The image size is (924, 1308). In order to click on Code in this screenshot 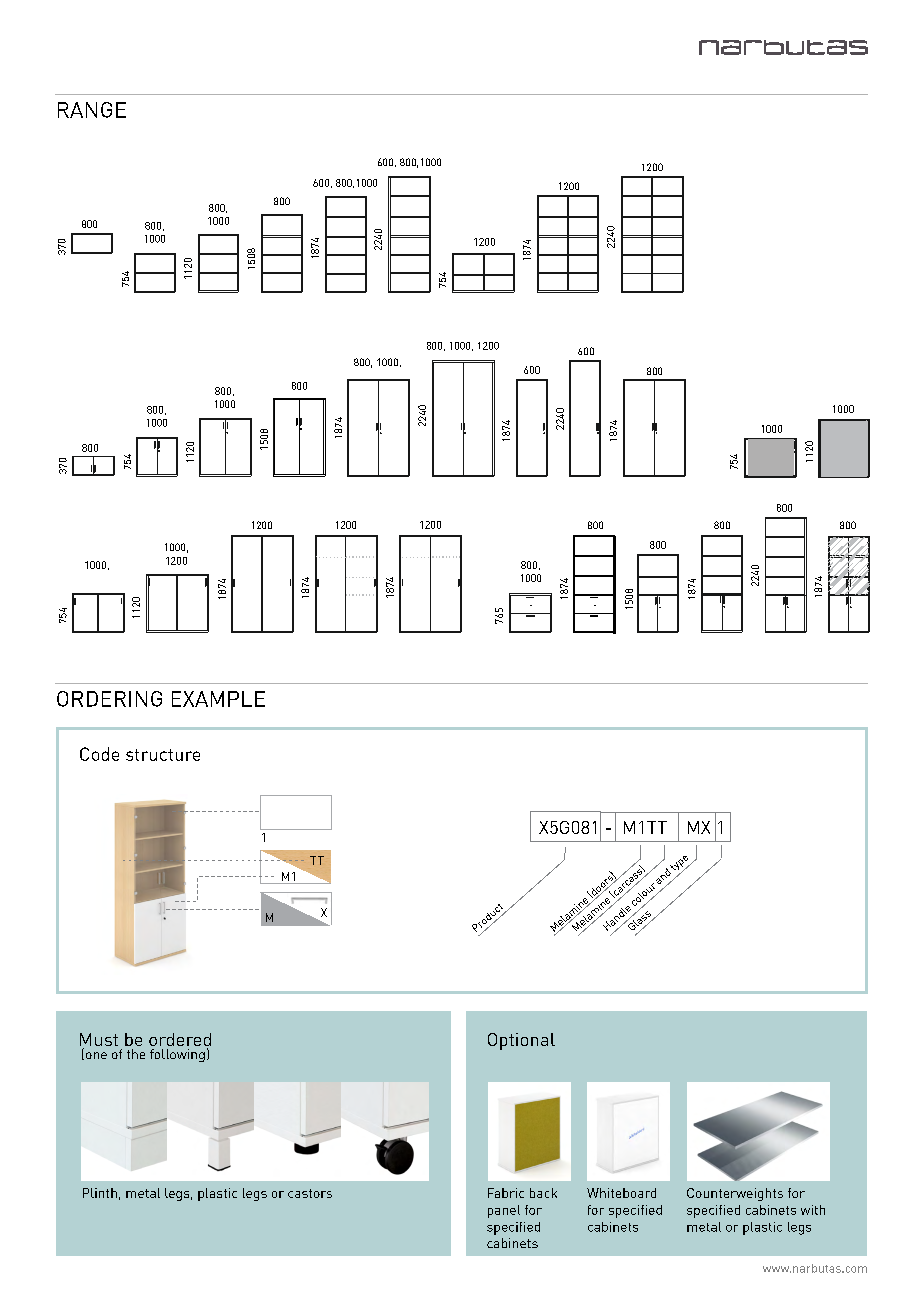, I will do `click(99, 754)`.
